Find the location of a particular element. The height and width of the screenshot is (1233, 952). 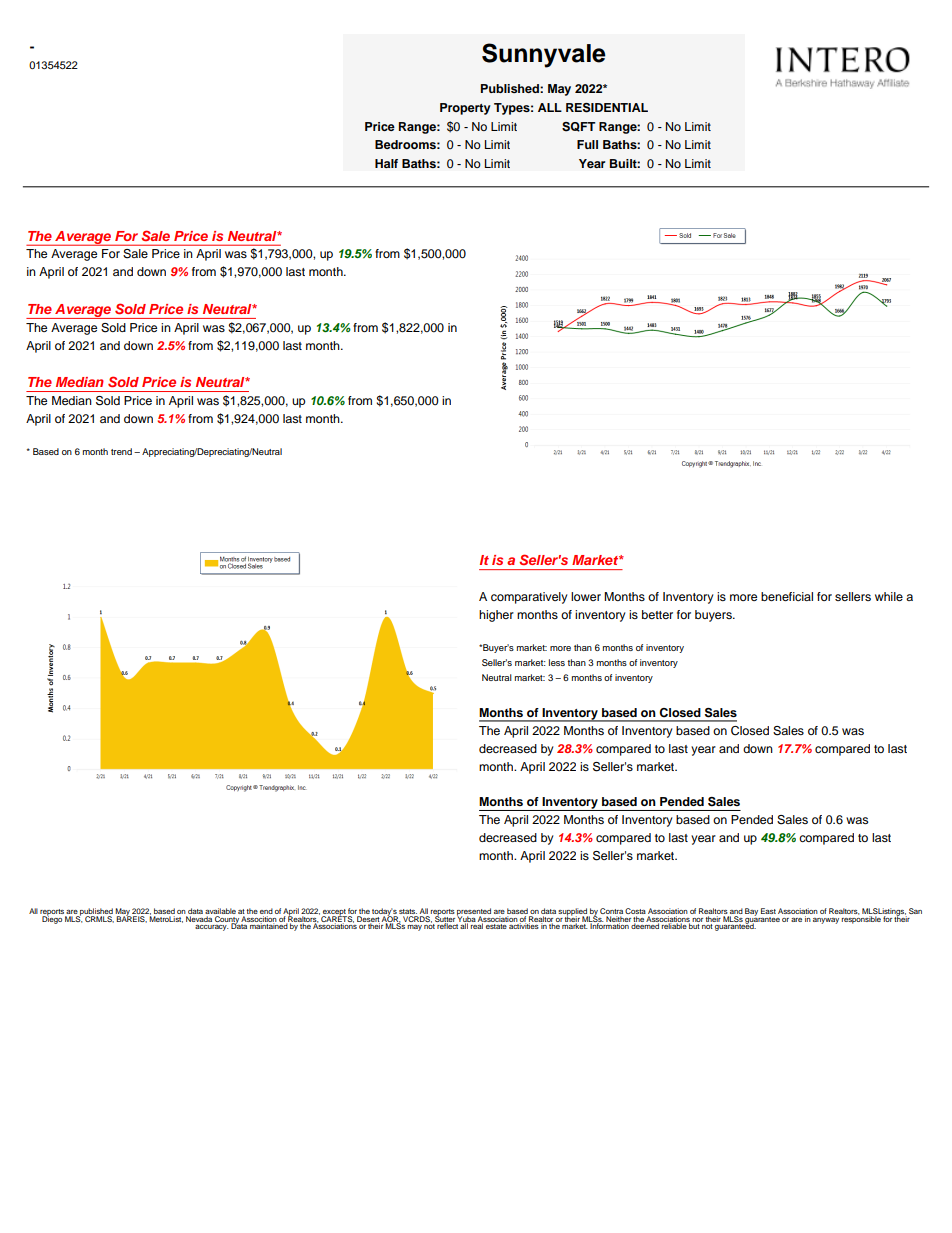

Half is located at coordinates (386, 163).
